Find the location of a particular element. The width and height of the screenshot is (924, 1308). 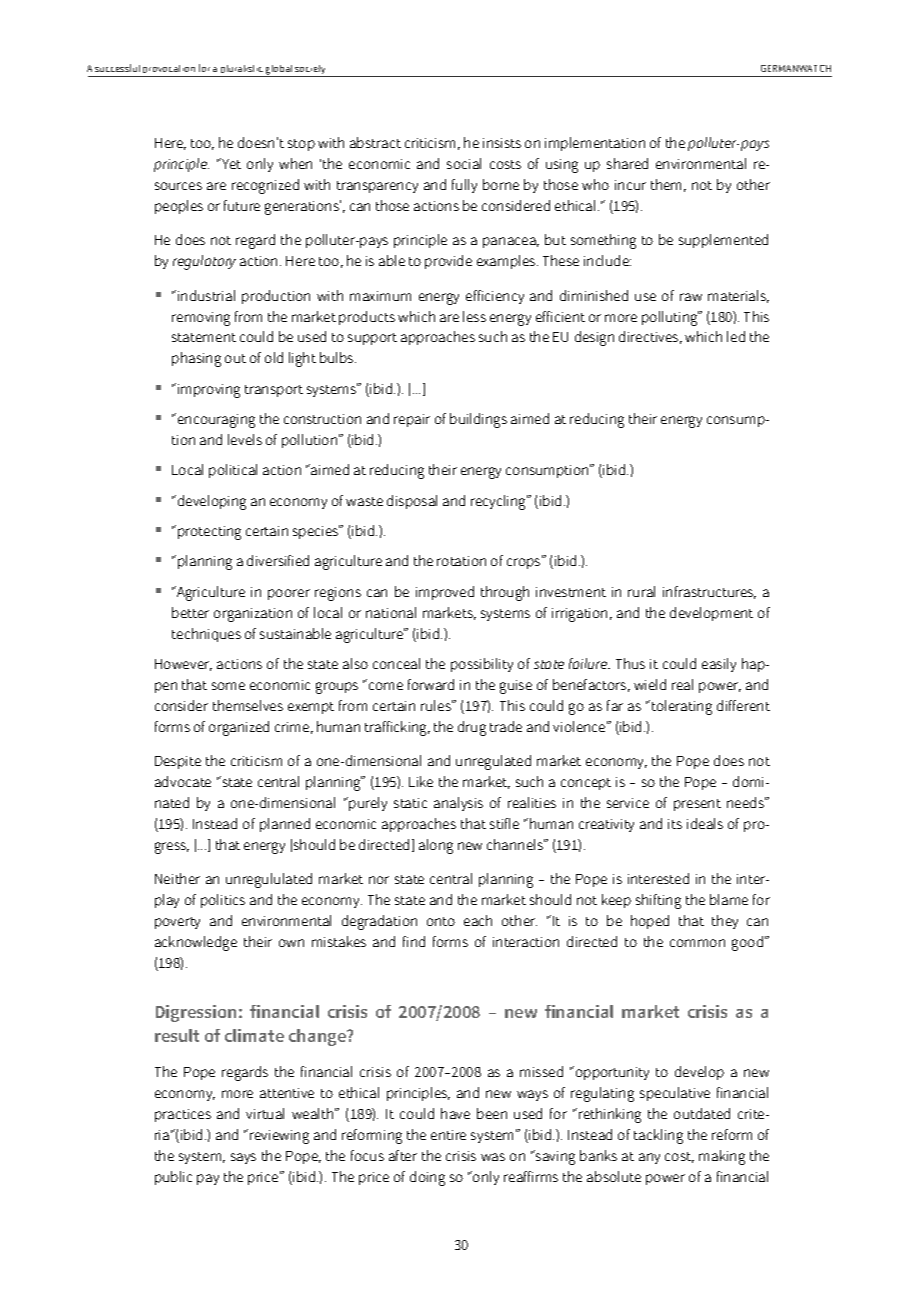

tackling is located at coordinates (658, 1136).
